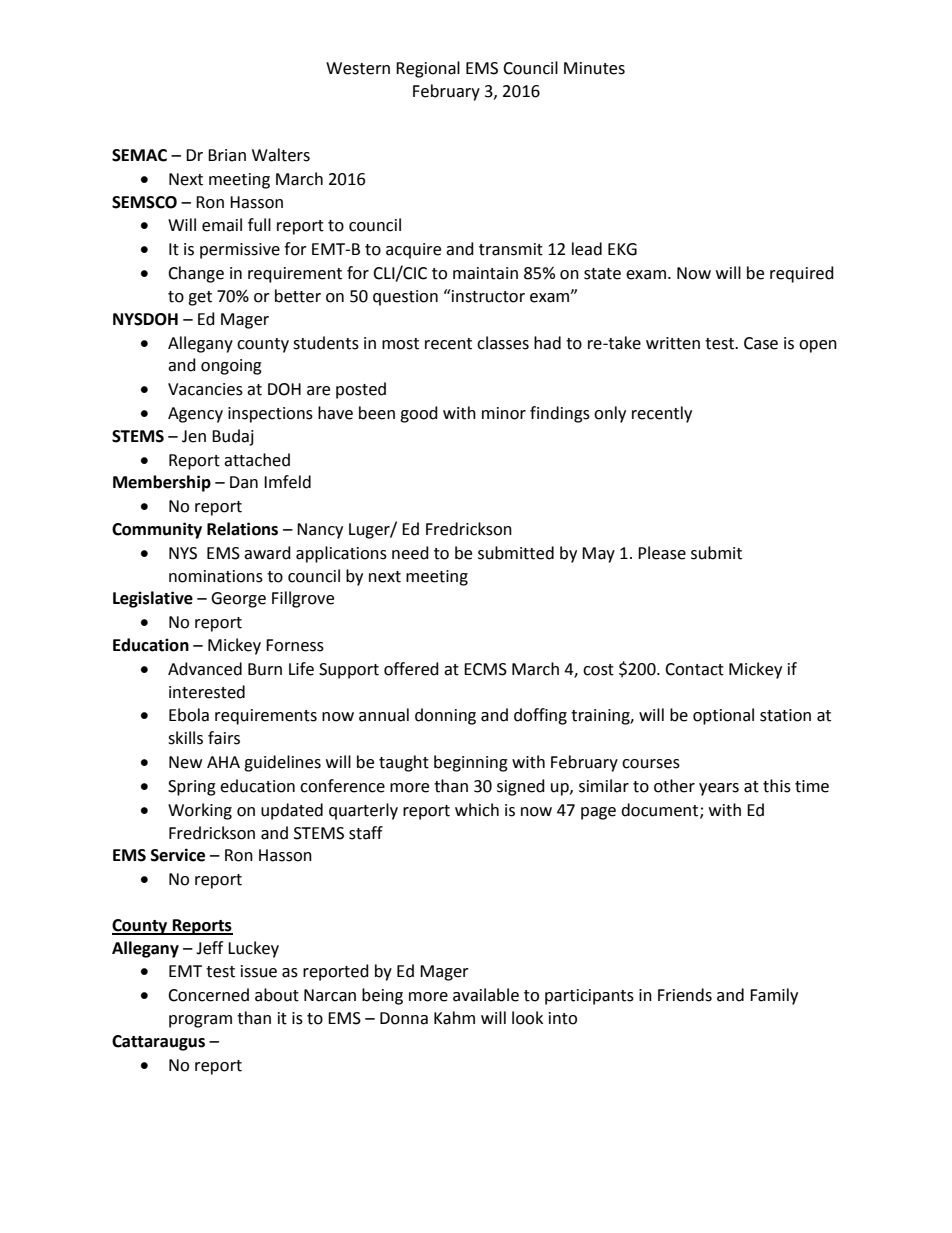 The width and height of the document is (952, 1233). Describe the element at coordinates (205, 389) in the document. I see `Vacancies` at that location.
